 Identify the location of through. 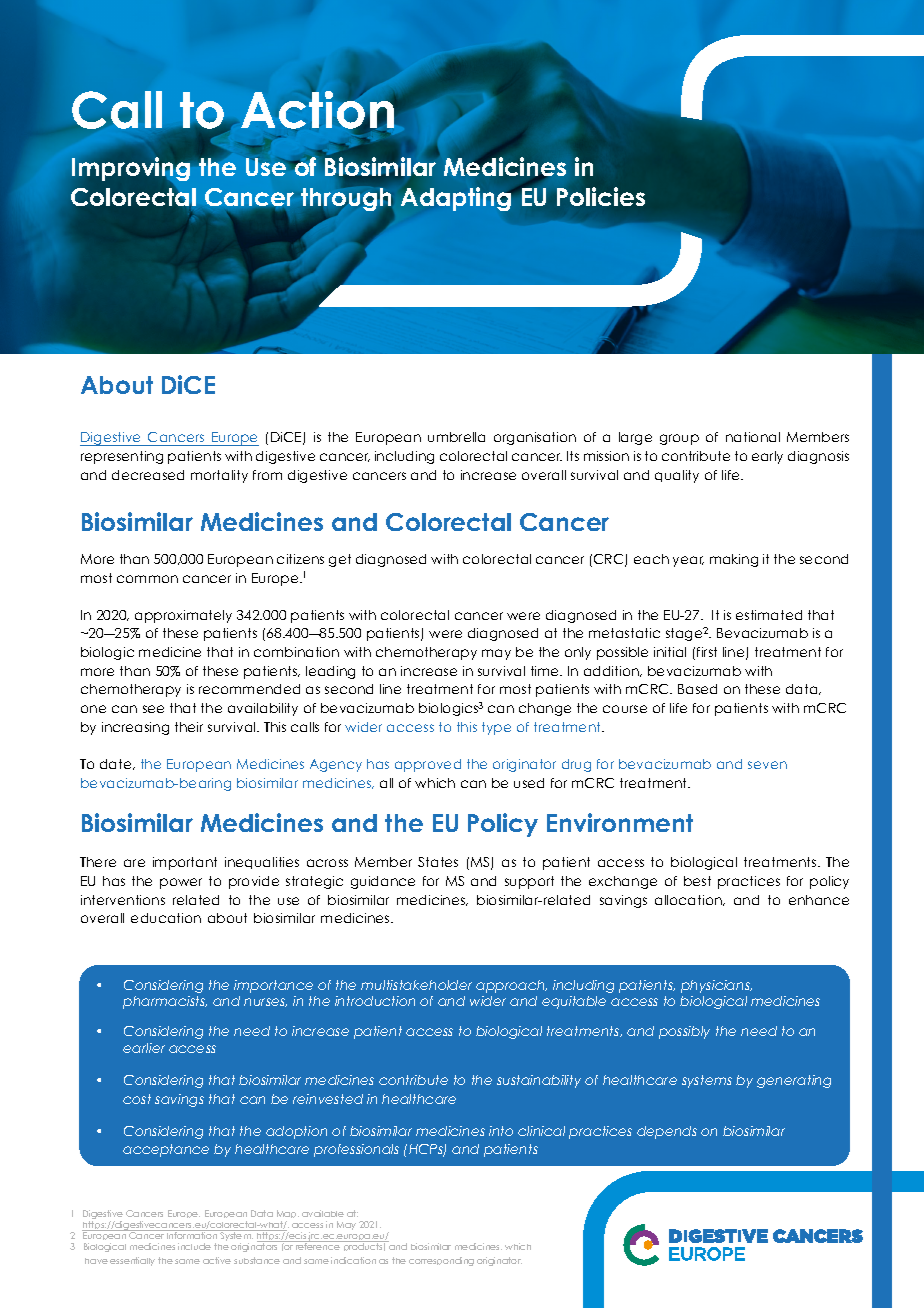
(346, 199).
